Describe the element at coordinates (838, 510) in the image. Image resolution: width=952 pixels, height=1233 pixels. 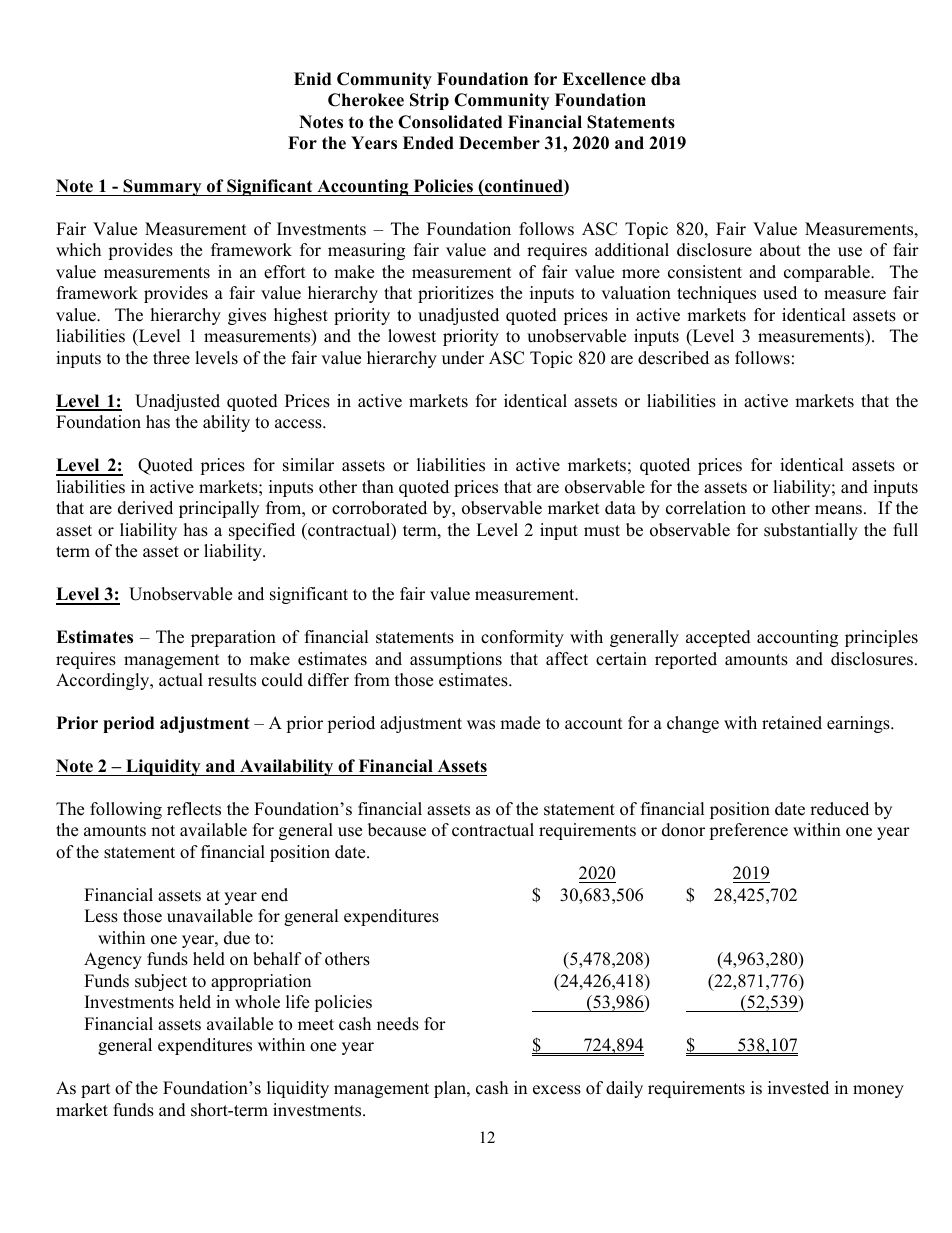
I see `means` at that location.
